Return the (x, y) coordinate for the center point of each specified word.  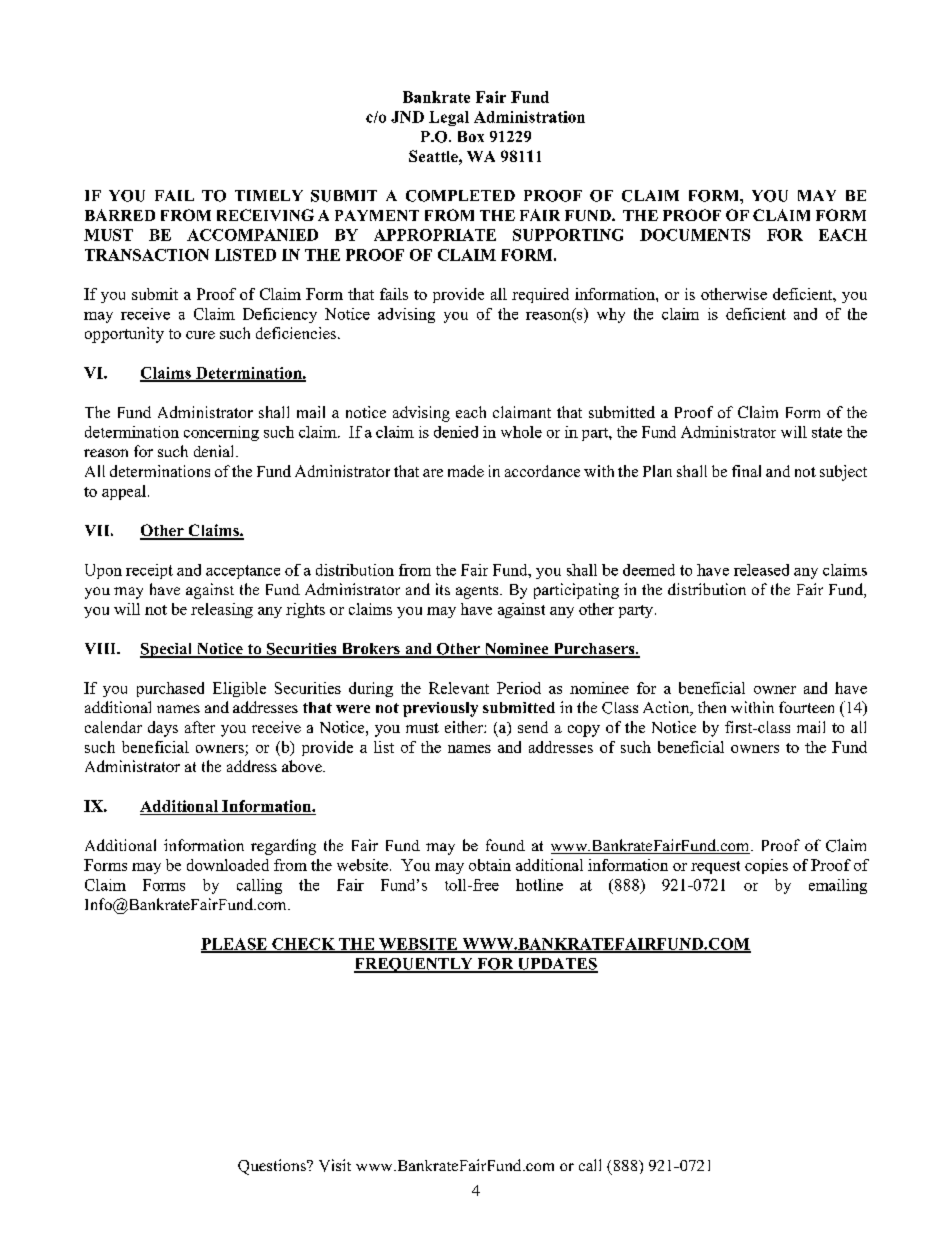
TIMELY (269, 195)
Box (471, 136)
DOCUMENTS (695, 235)
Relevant (459, 688)
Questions (273, 1167)
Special (167, 650)
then (712, 707)
